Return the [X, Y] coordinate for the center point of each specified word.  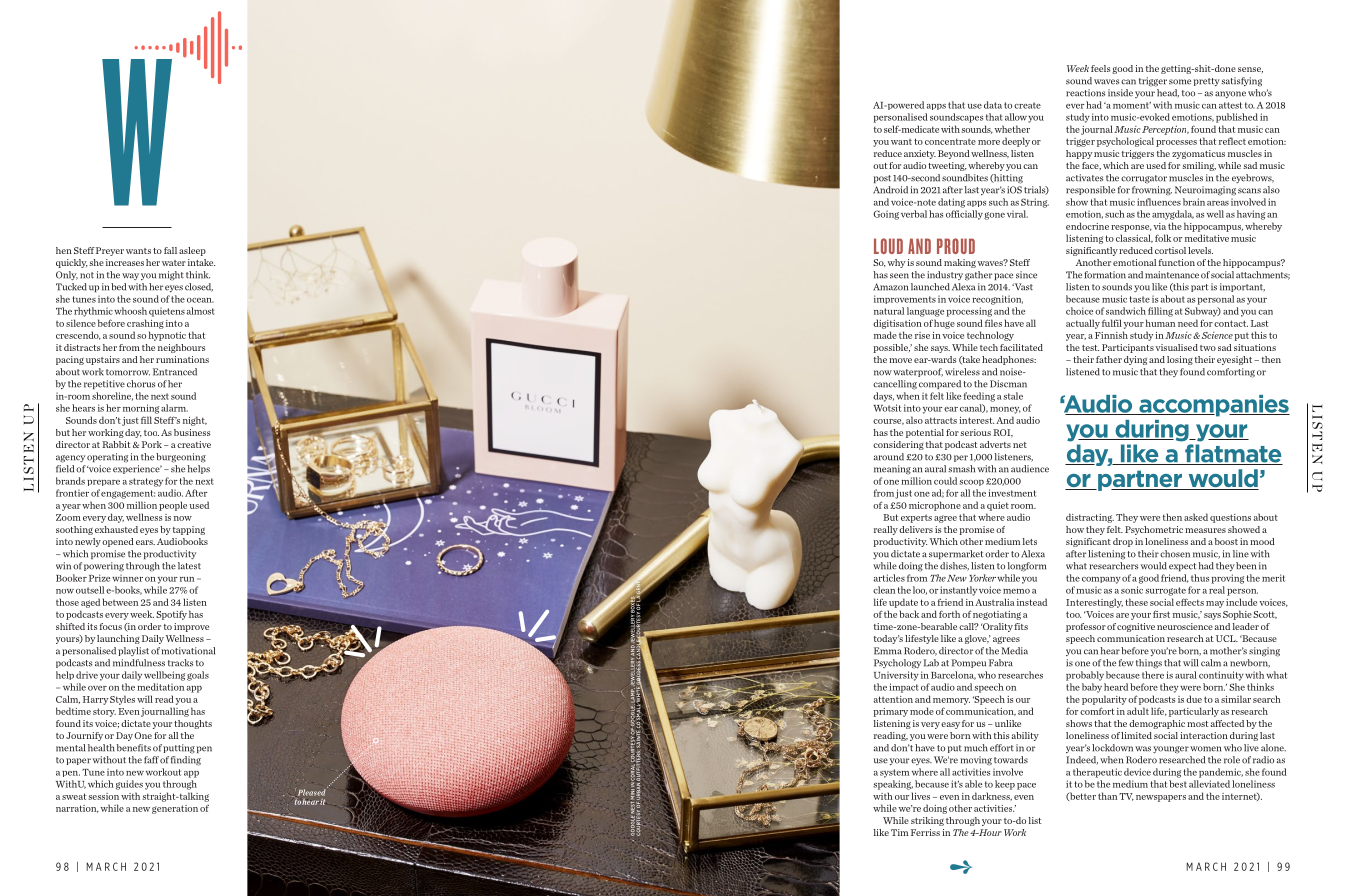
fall [170, 250]
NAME [561, 867]
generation [175, 809]
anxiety [920, 154]
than [1107, 796]
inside [1120, 93]
